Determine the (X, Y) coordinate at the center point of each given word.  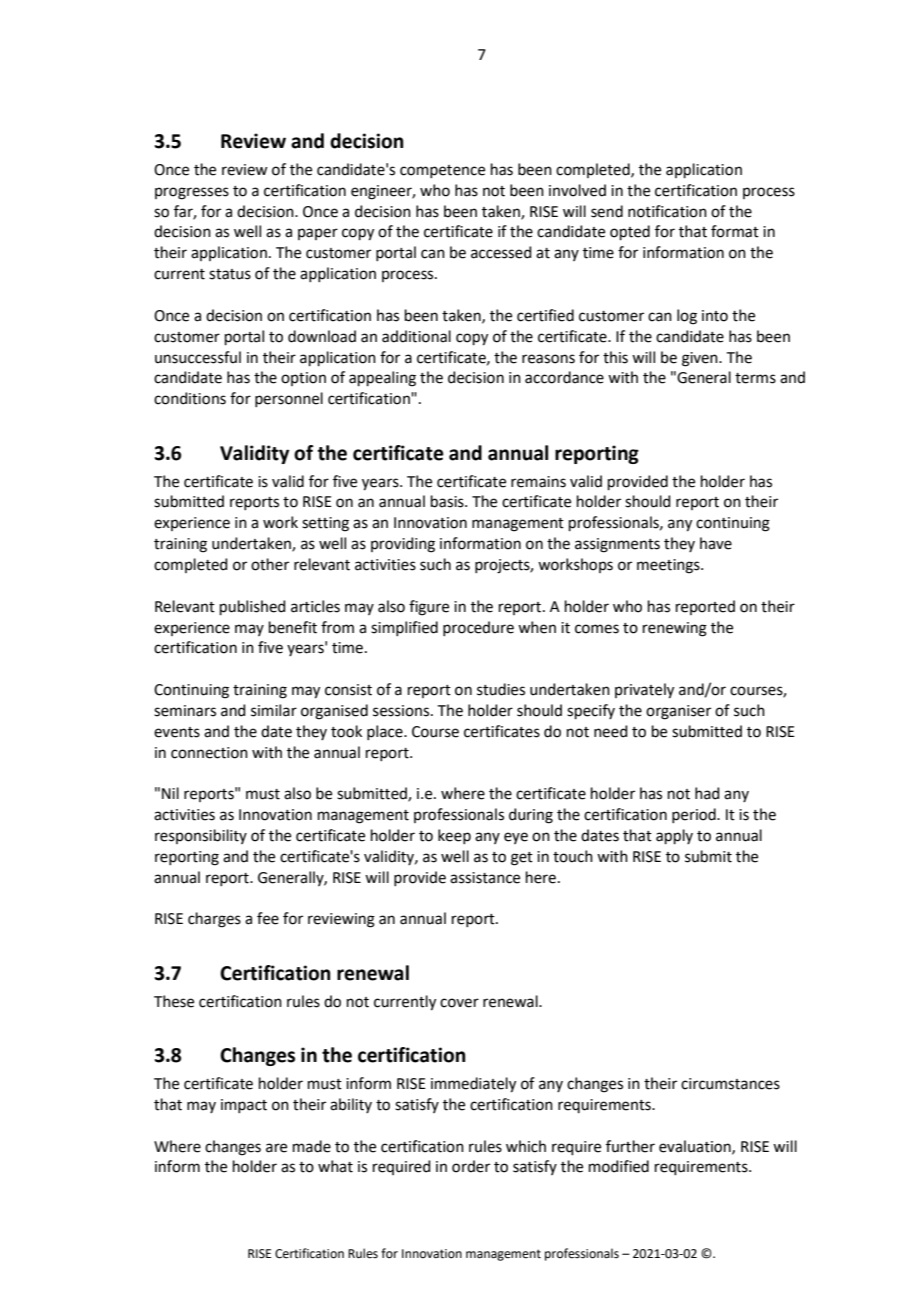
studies (501, 689)
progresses (192, 193)
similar (274, 710)
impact (244, 1106)
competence (442, 171)
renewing (675, 629)
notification (667, 211)
